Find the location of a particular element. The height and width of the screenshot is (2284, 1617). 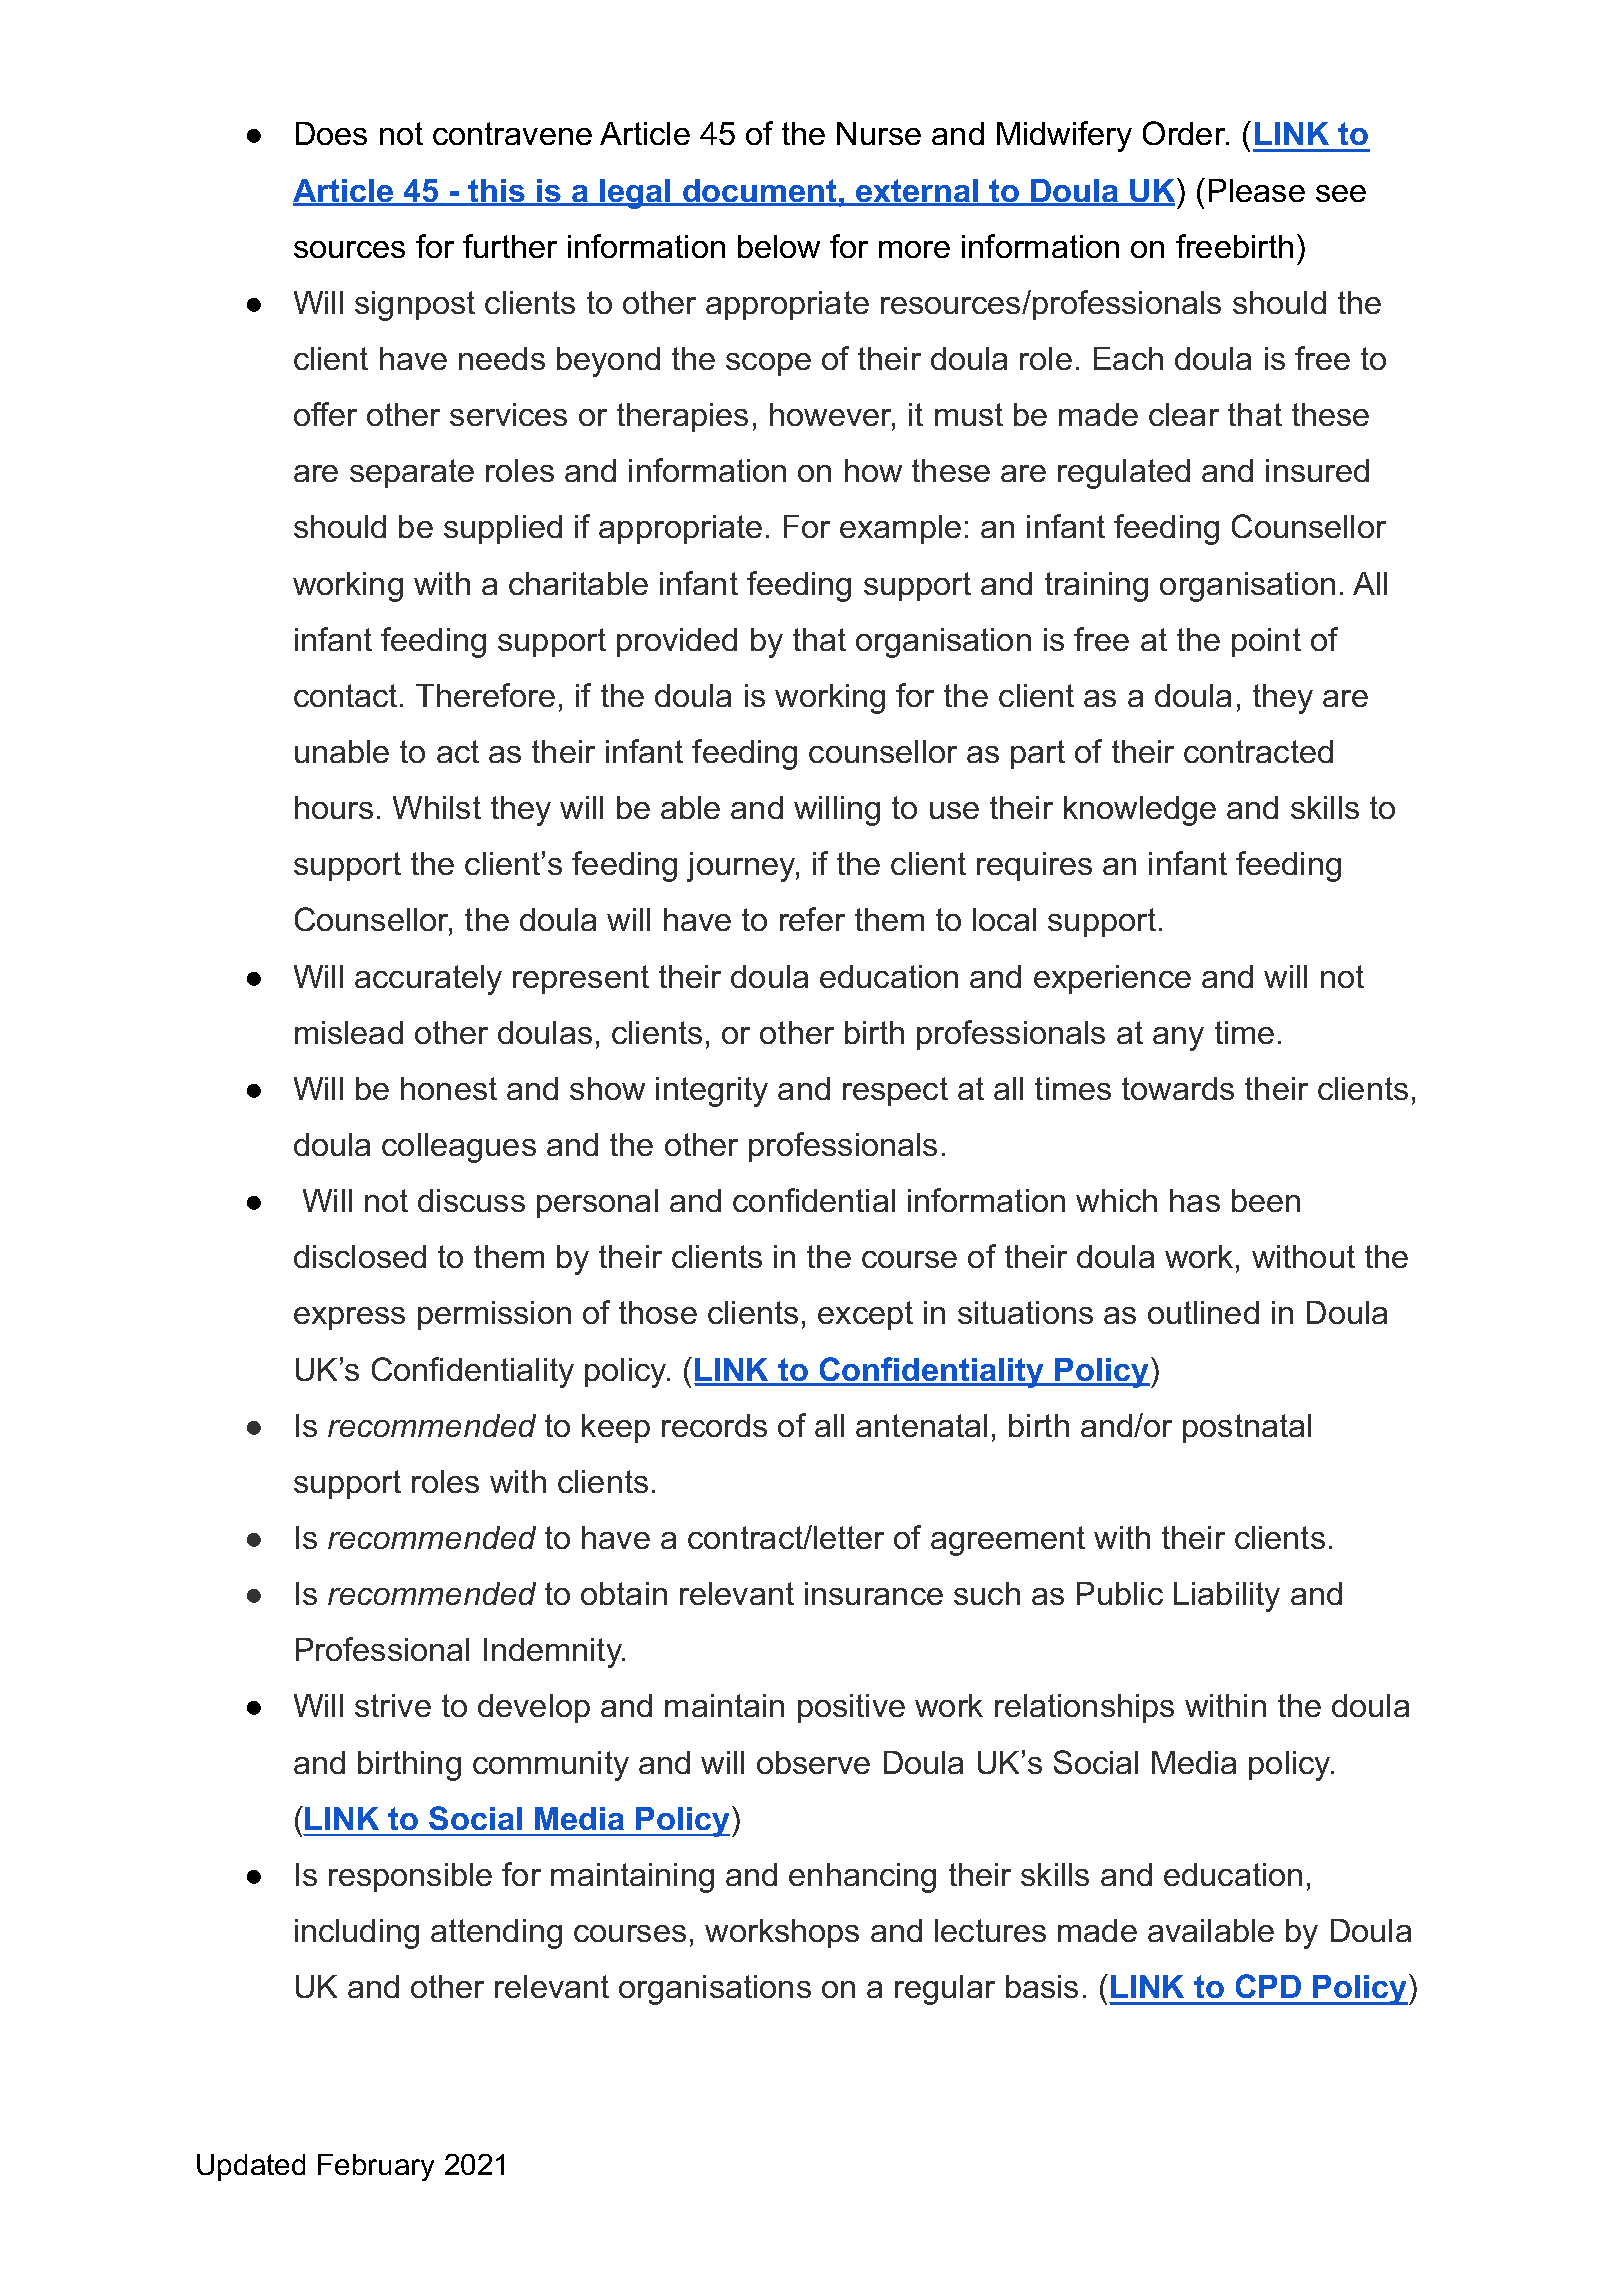

below is located at coordinates (779, 246).
